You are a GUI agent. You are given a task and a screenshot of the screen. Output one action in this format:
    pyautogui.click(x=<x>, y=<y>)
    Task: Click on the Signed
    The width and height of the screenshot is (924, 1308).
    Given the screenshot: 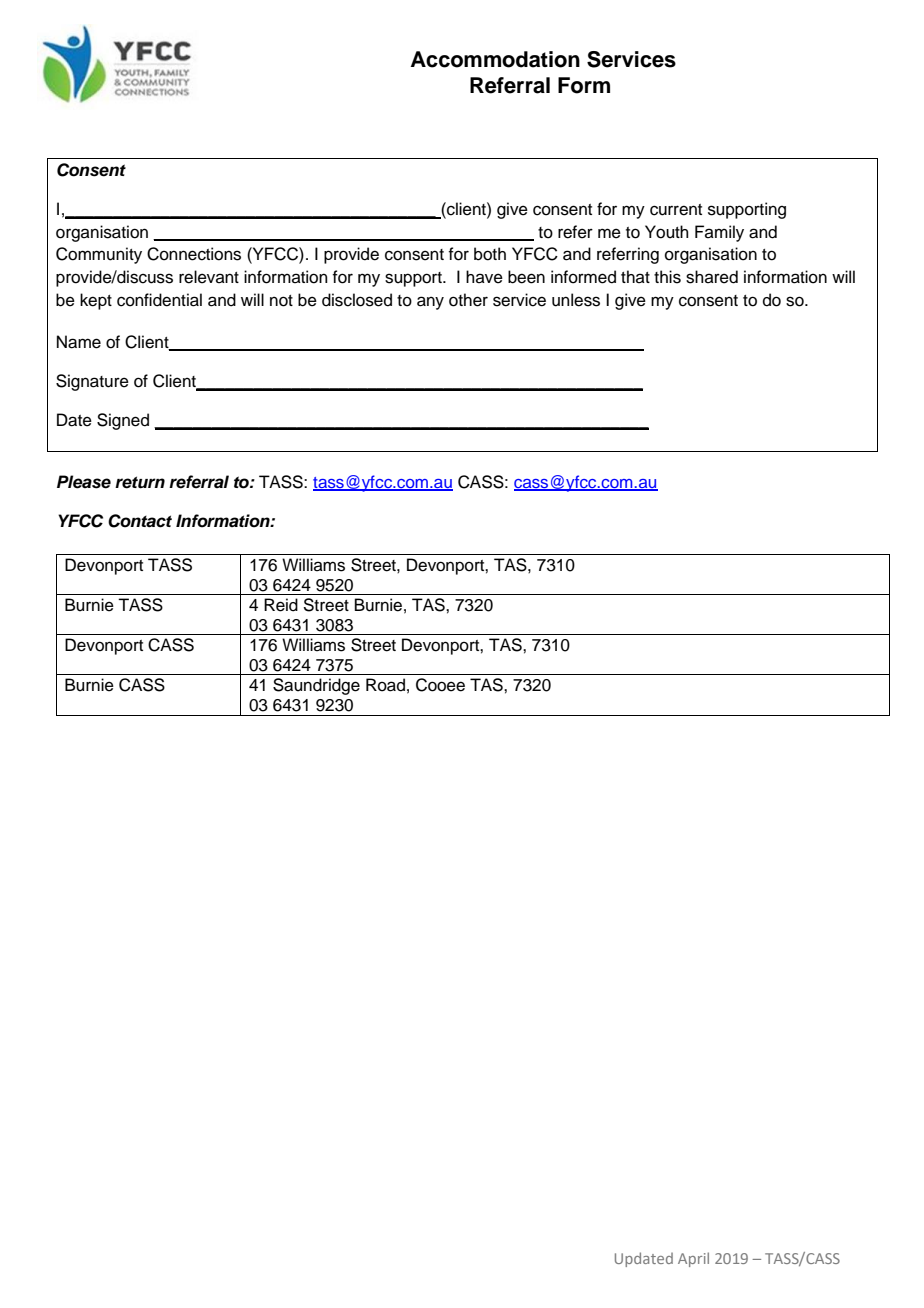 What is the action you would take?
    pyautogui.click(x=123, y=421)
